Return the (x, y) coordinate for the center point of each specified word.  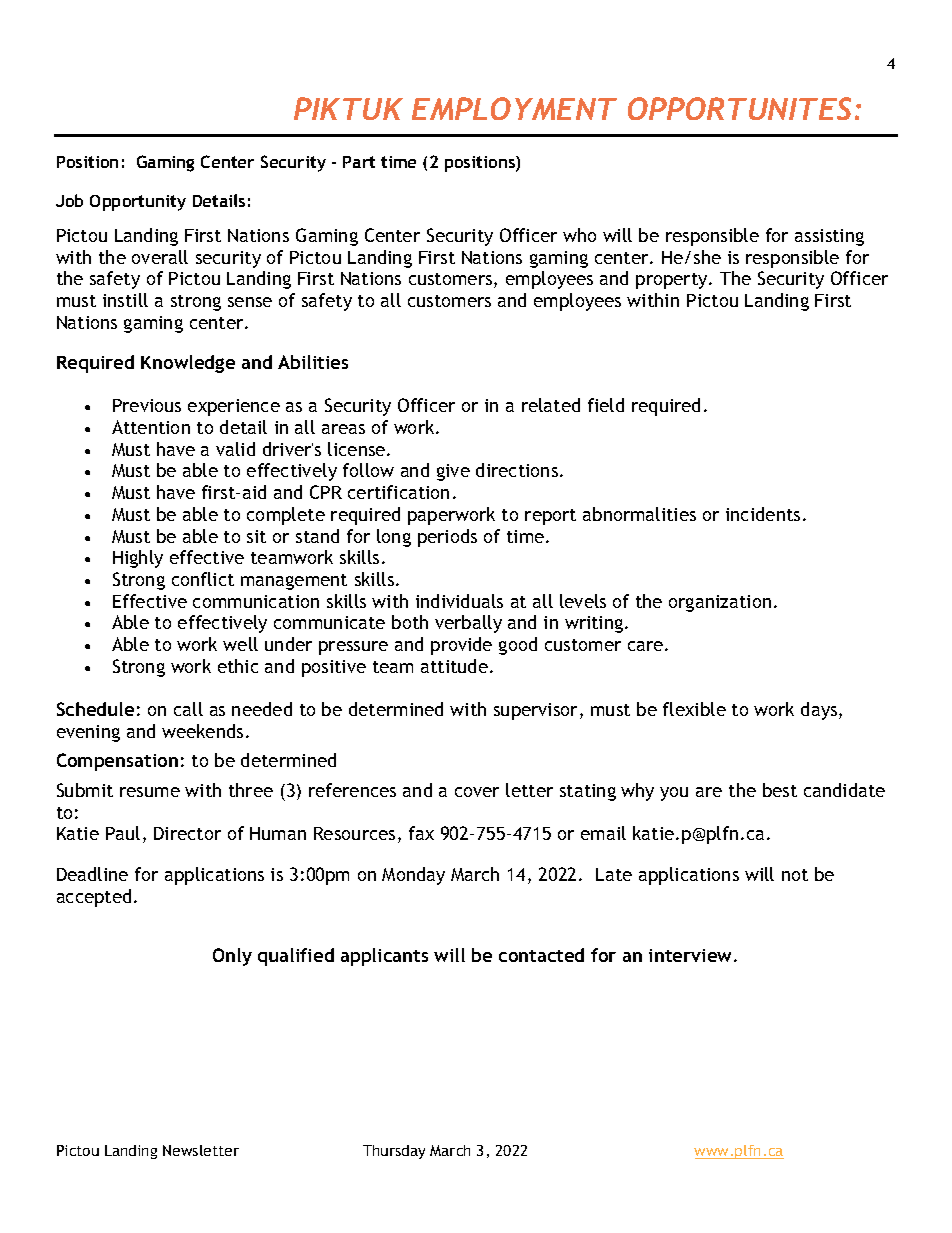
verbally (468, 624)
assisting (829, 237)
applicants (384, 957)
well (240, 644)
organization (720, 603)
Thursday (394, 1152)
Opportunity (138, 203)
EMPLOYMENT (514, 108)
